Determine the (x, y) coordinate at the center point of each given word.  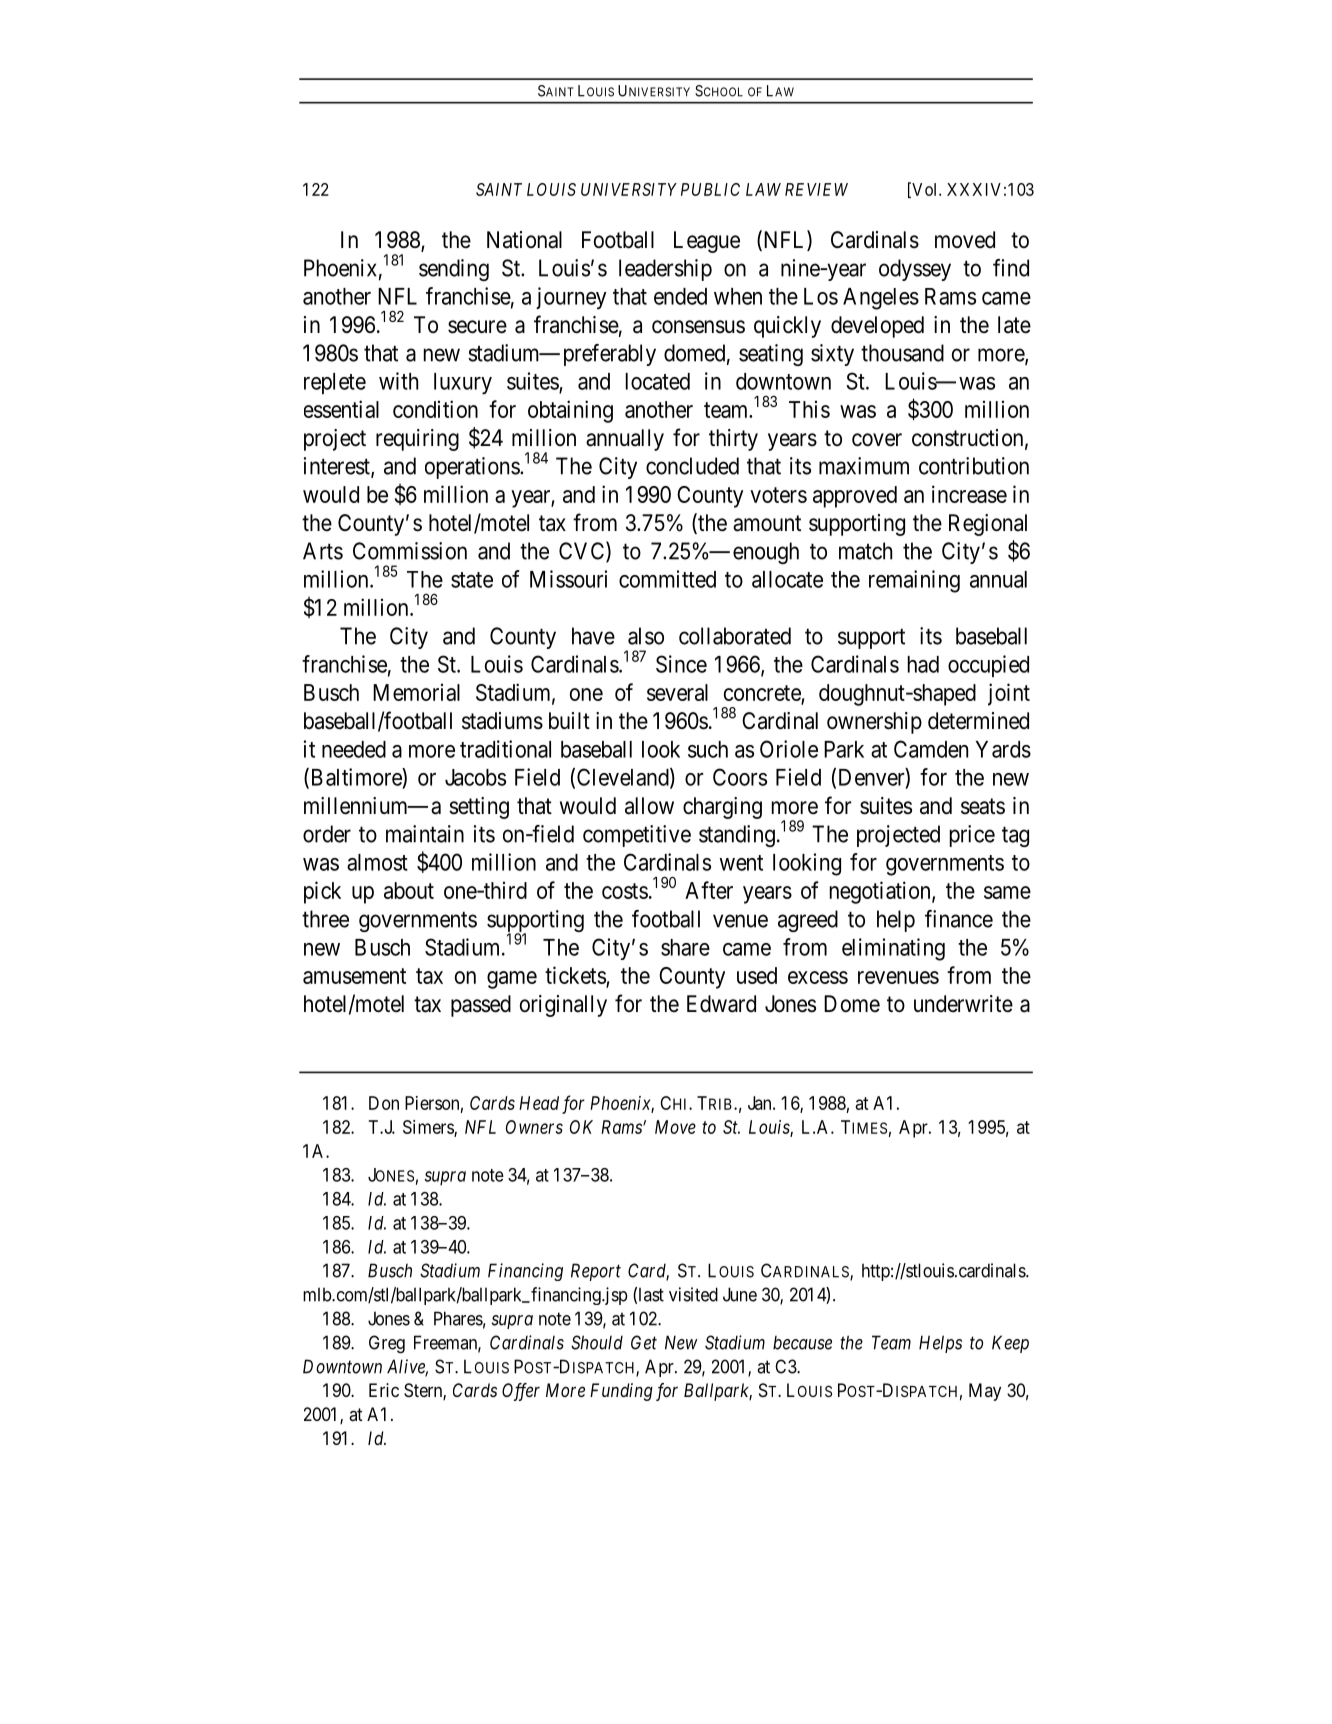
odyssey (915, 270)
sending (454, 270)
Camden (931, 749)
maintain (425, 834)
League (707, 242)
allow (649, 806)
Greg (387, 1344)
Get (644, 1342)
